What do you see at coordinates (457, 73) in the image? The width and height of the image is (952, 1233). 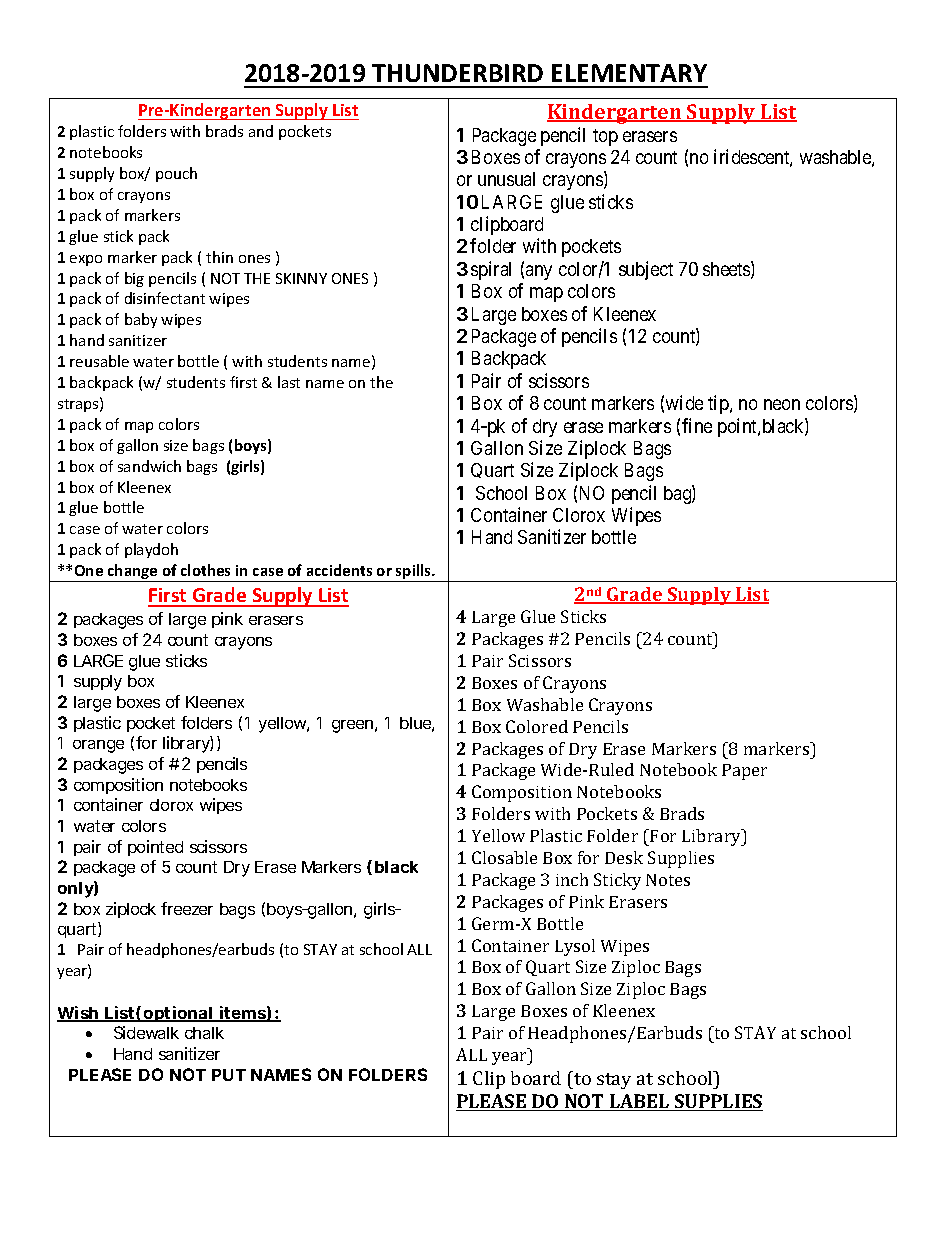 I see `THUNDERBIRD` at bounding box center [457, 73].
